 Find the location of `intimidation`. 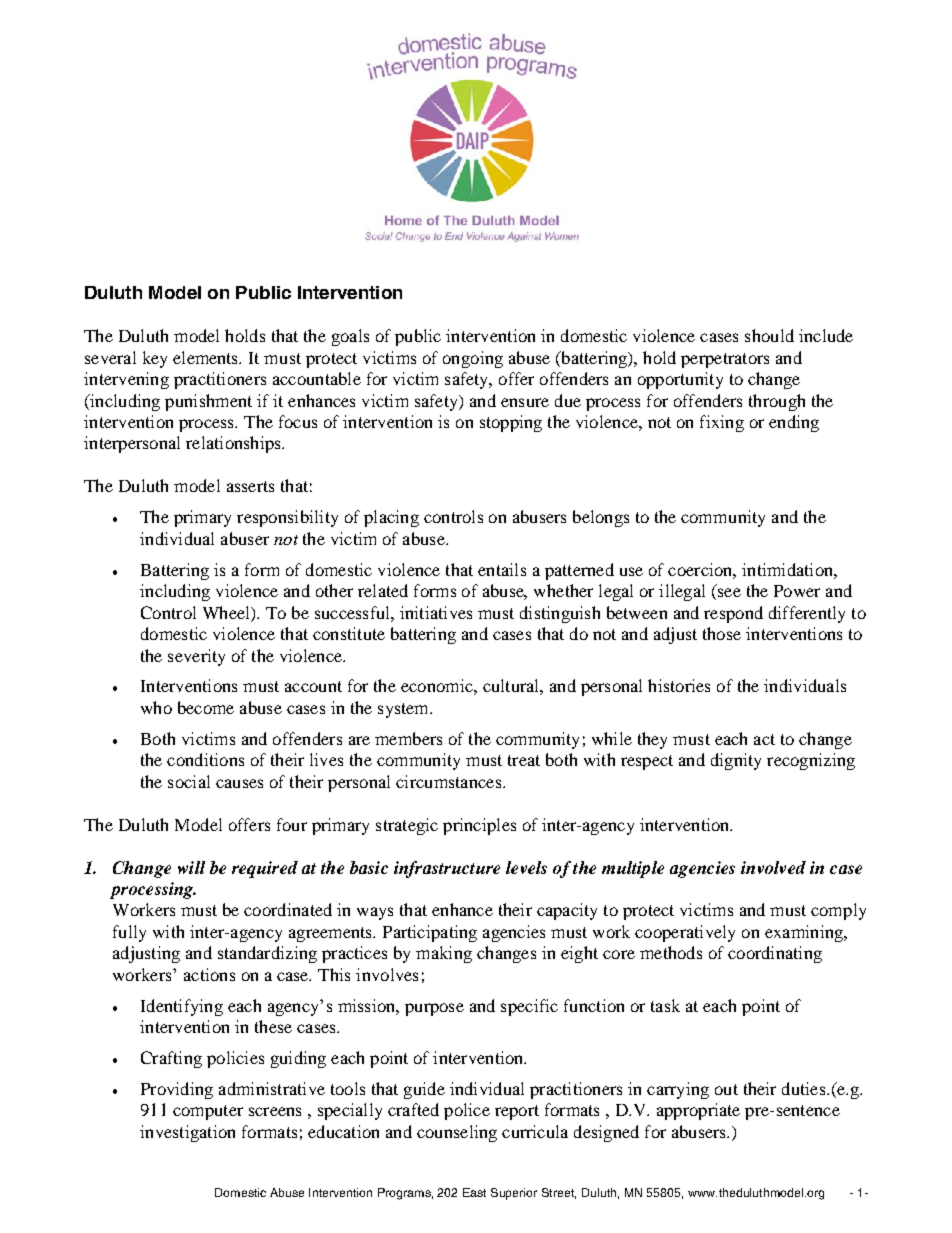

intimidation is located at coordinates (788, 569).
